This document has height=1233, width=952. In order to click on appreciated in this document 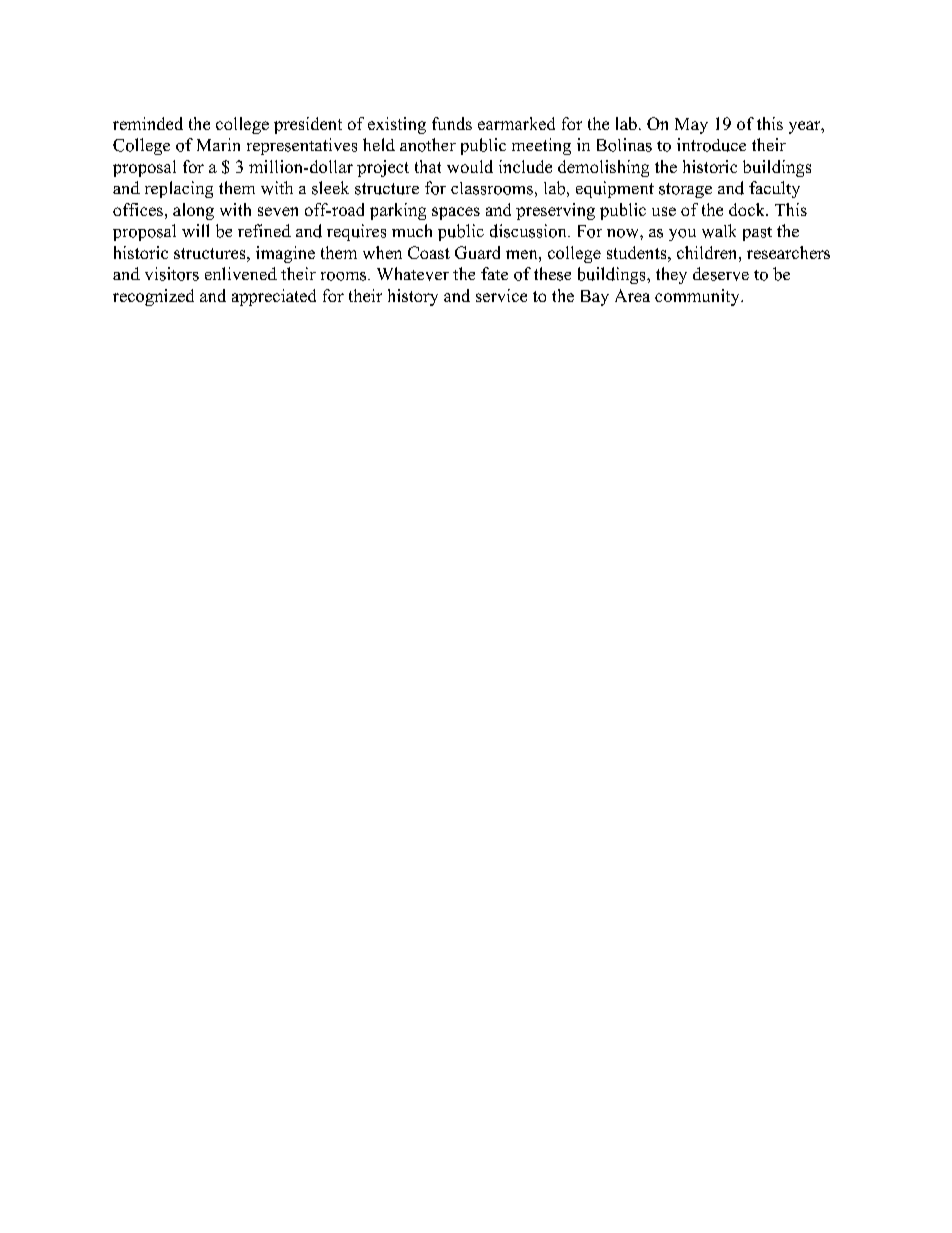, I will do `click(274, 297)`.
